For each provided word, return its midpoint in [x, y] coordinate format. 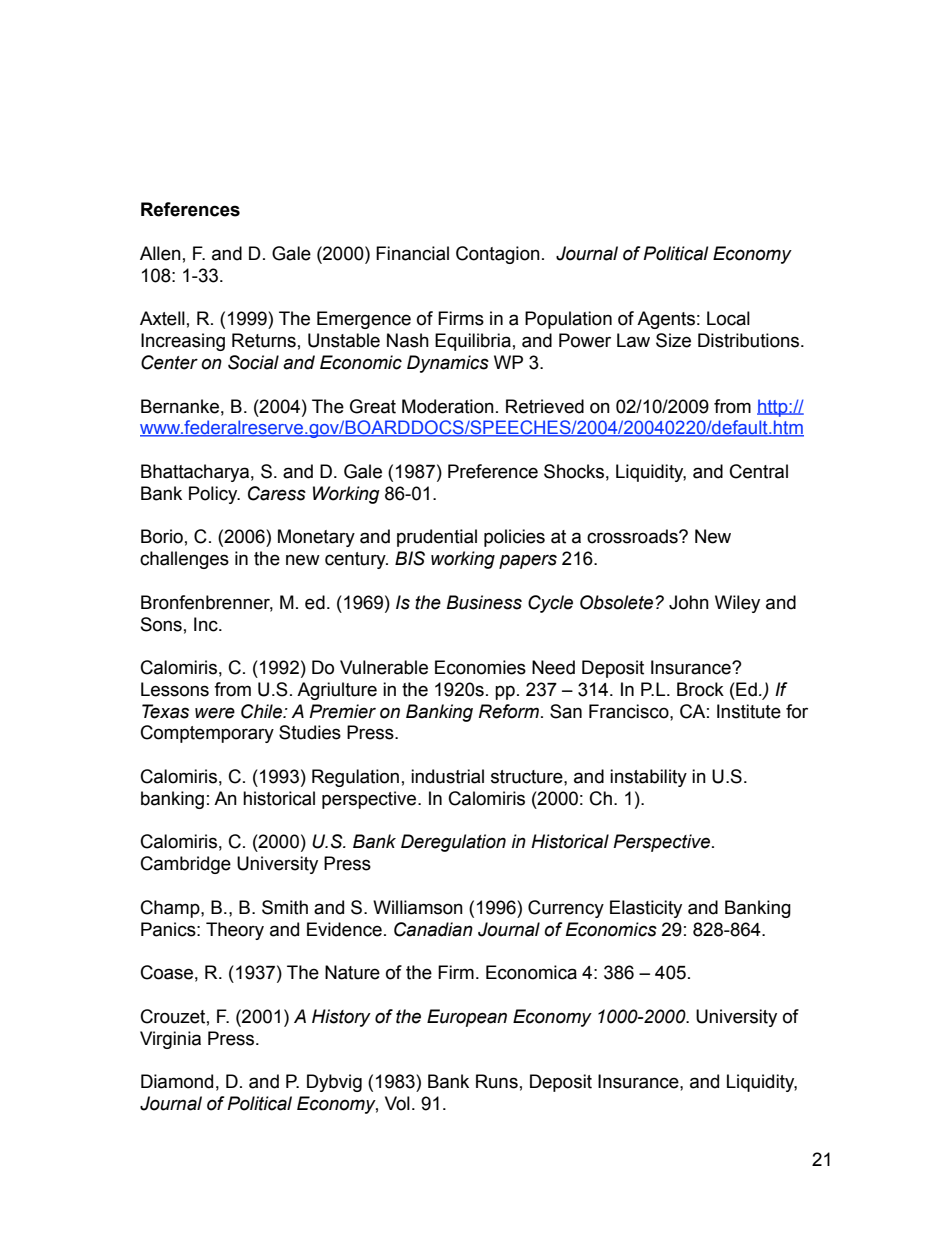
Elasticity [646, 909]
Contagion [498, 255]
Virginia [170, 1040]
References [190, 209]
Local [728, 318]
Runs [497, 1081]
